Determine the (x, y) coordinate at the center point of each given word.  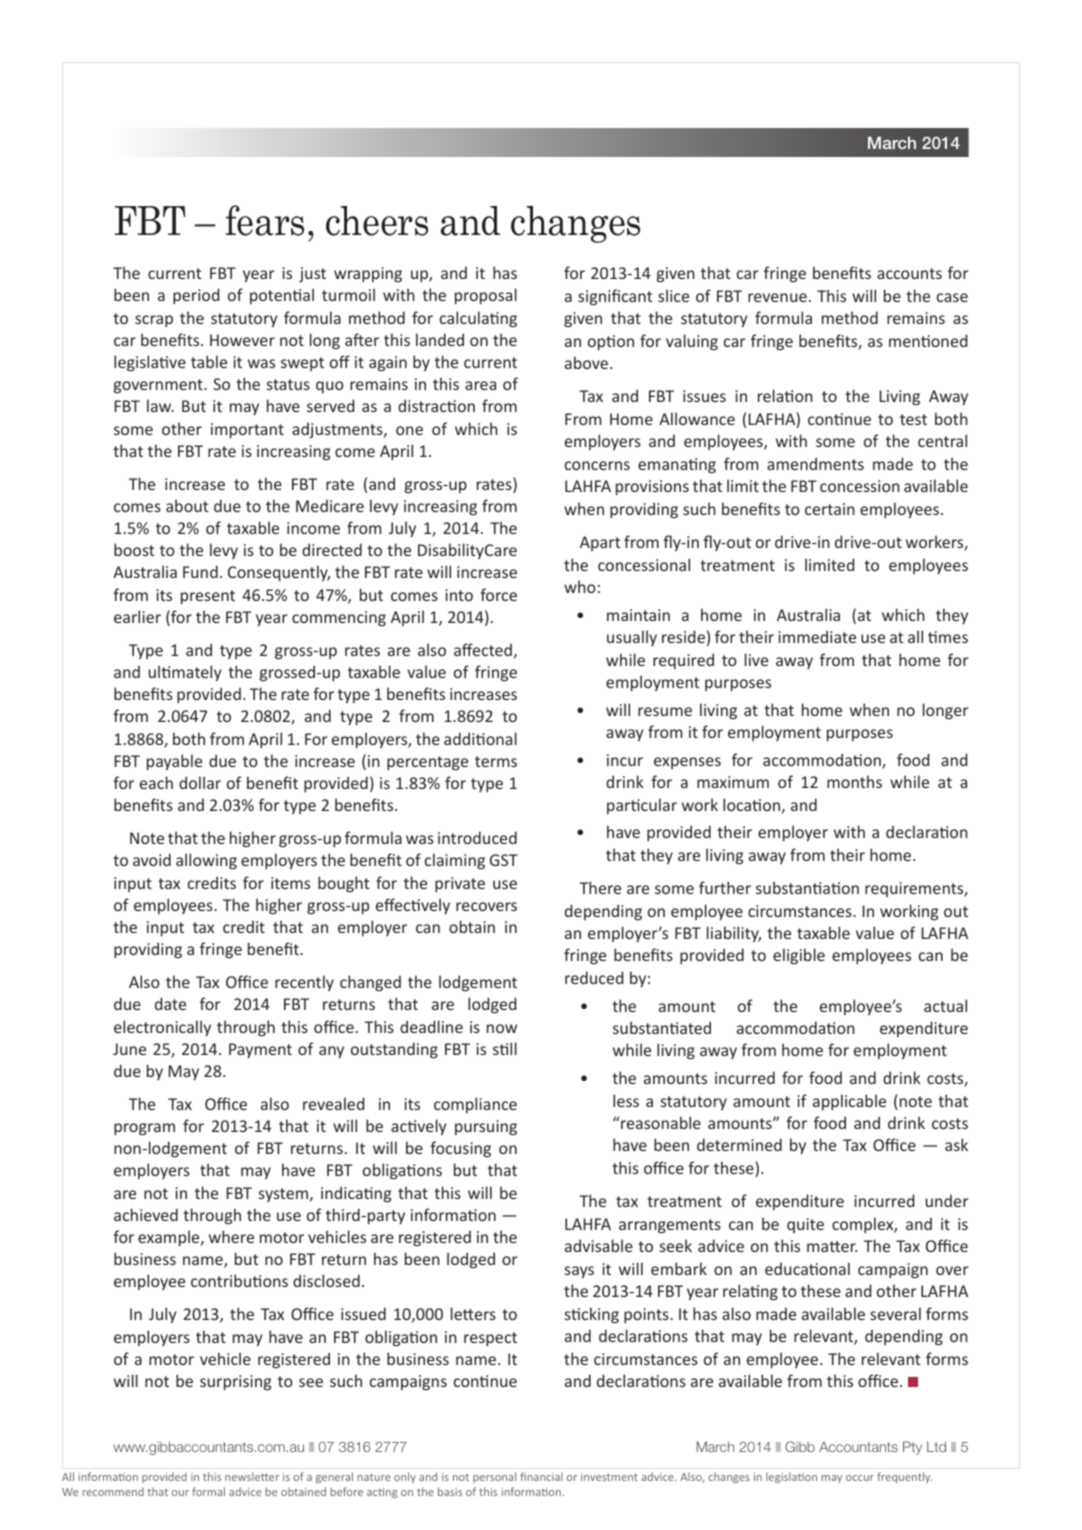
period (196, 296)
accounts (909, 273)
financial (541, 1476)
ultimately (185, 673)
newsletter (252, 1476)
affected (483, 649)
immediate (817, 636)
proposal (486, 296)
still (505, 1048)
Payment (260, 1050)
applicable (849, 1102)
